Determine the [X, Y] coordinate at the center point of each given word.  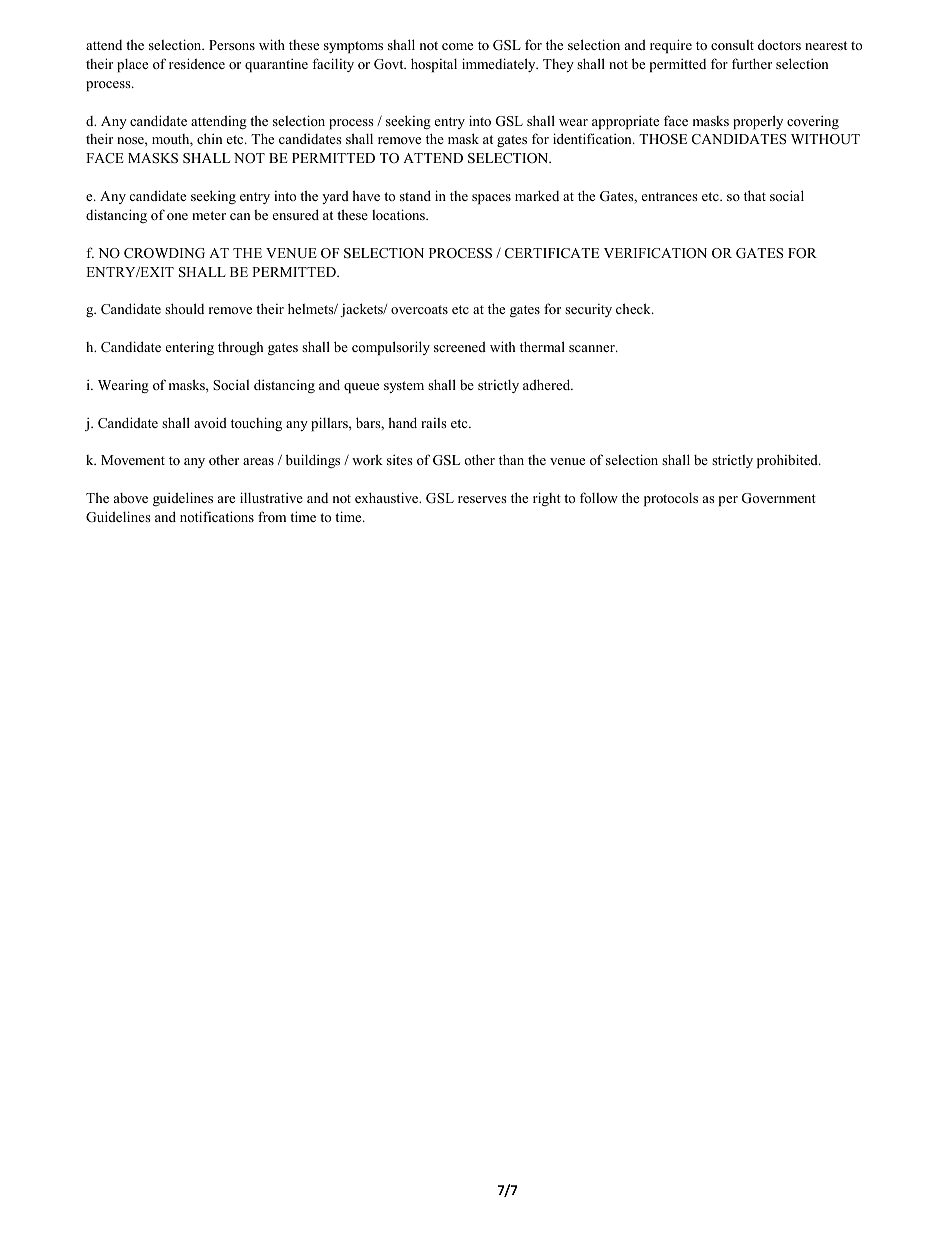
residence [197, 63]
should [184, 308]
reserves [482, 499]
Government [778, 498]
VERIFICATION [655, 253]
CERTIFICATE [552, 253]
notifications [217, 516]
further [752, 63]
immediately [500, 65]
